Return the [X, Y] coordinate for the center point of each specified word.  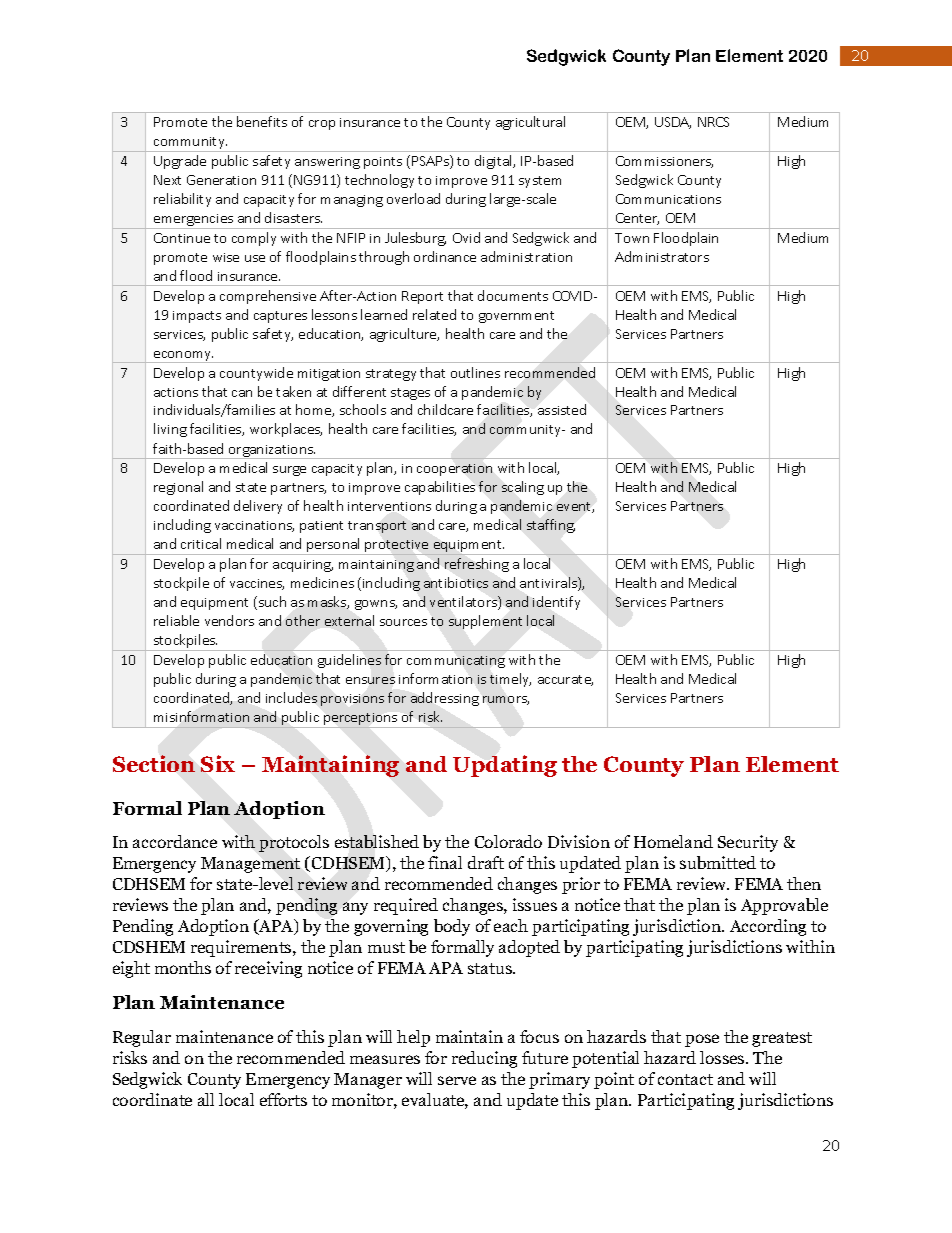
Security [748, 843]
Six [218, 763]
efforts [283, 1099]
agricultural [530, 123]
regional [178, 488]
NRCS [713, 122]
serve [457, 1080]
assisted [562, 409]
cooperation [454, 470]
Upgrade [180, 162]
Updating [505, 766]
